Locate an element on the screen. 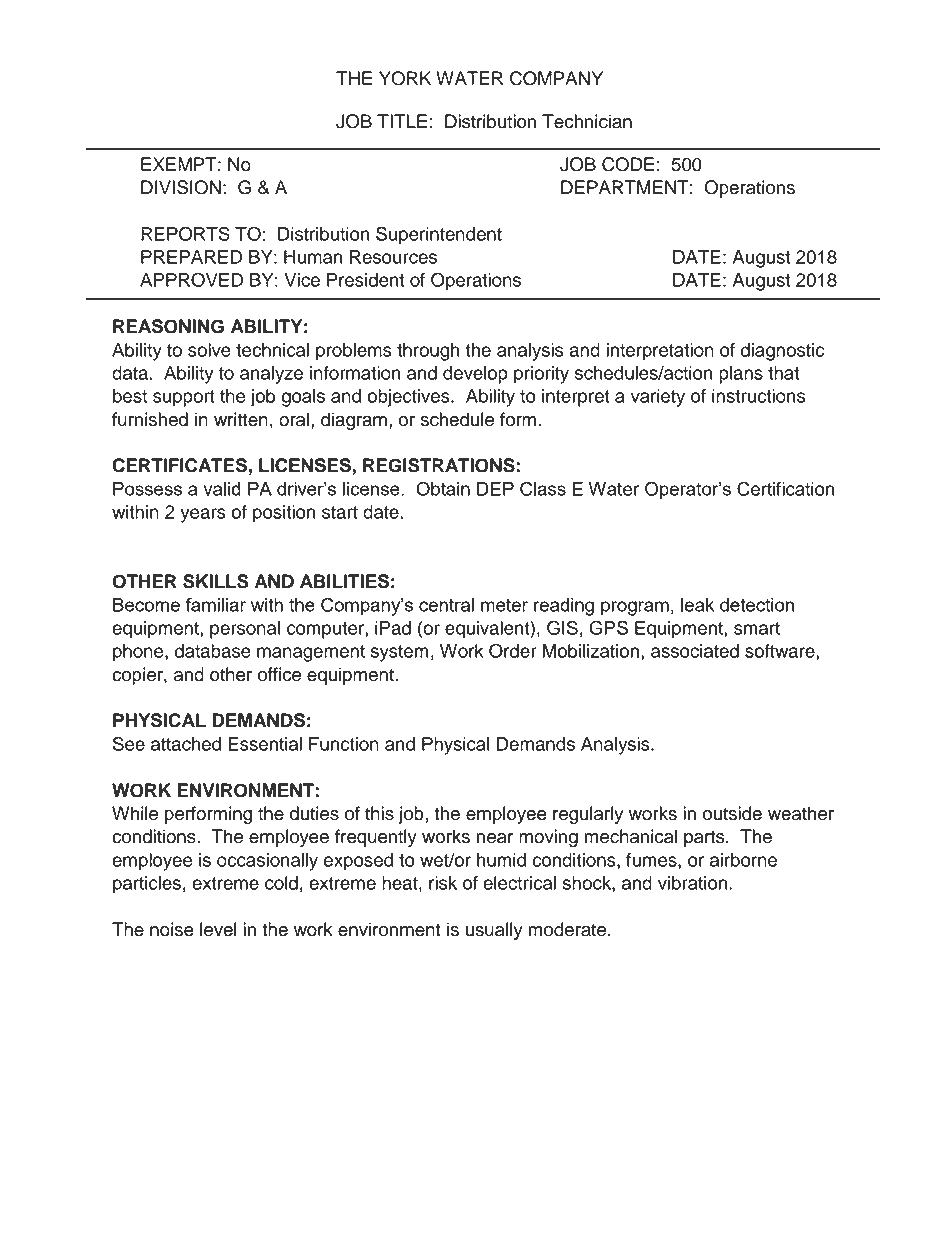 The width and height of the screenshot is (952, 1233). associated is located at coordinates (695, 651).
